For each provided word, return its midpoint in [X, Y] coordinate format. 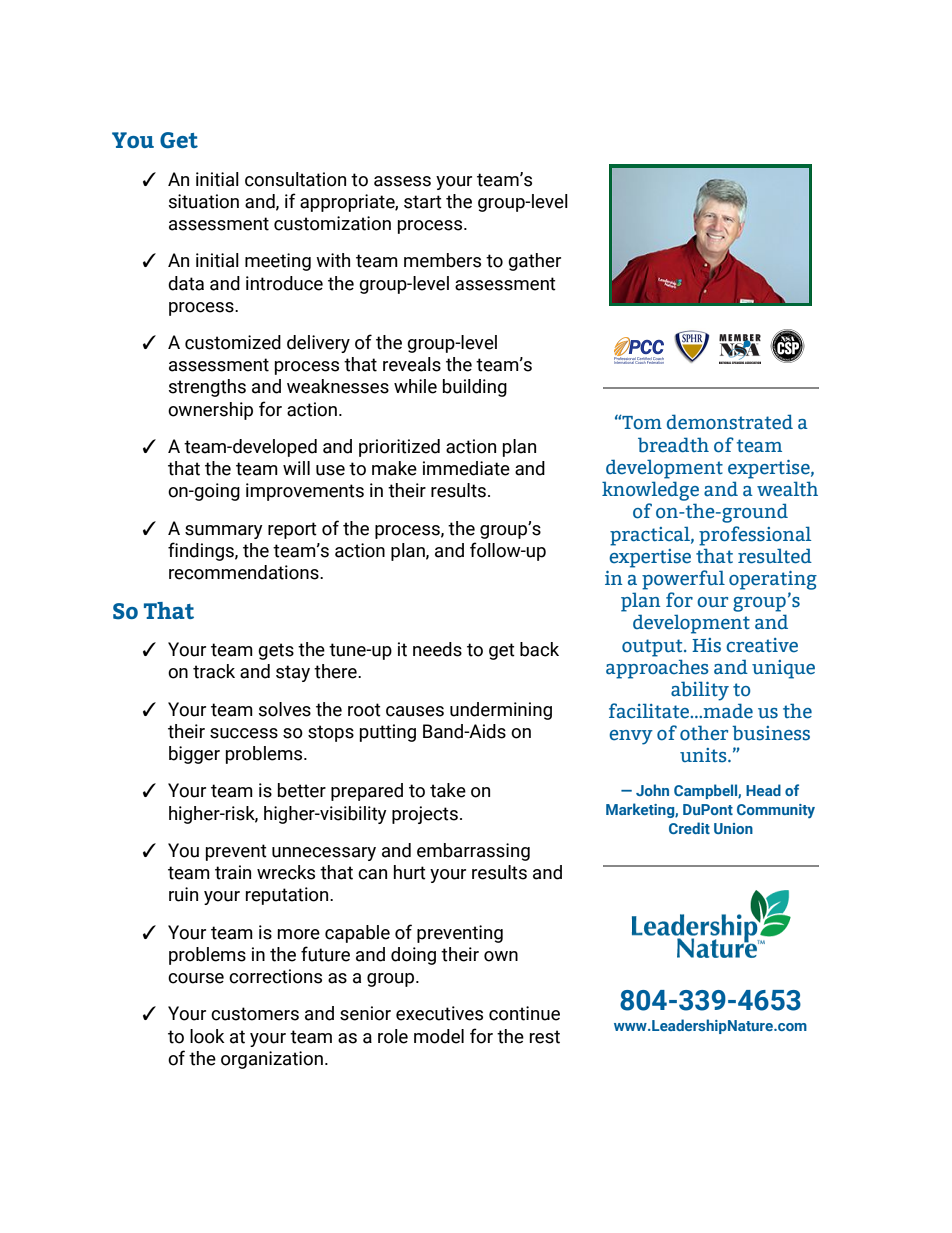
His [706, 645]
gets [276, 651]
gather [534, 262]
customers [255, 1014]
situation [204, 201]
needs [437, 649]
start [423, 202]
